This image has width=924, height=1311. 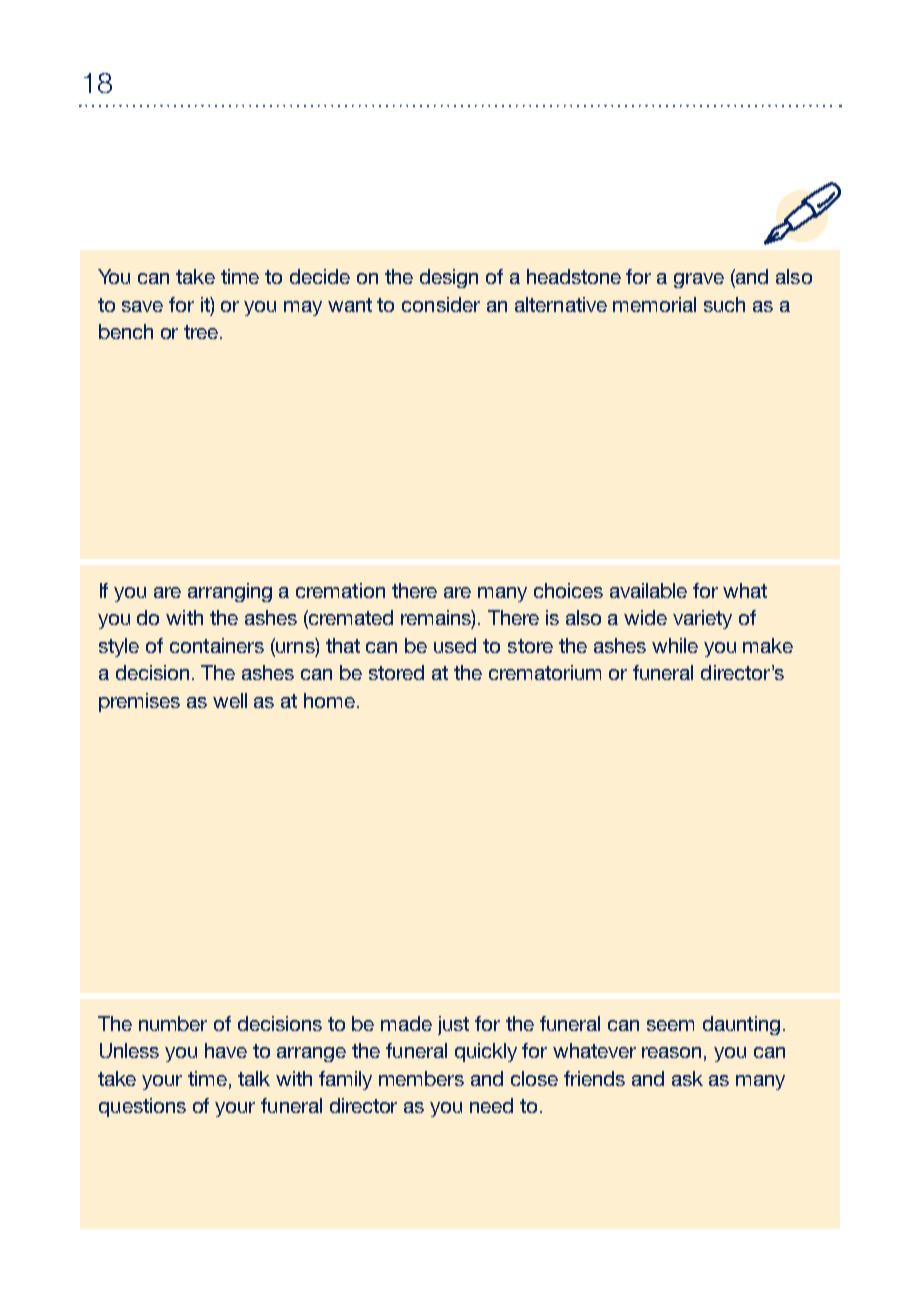 What do you see at coordinates (254, 1078) in the image?
I see `talk` at bounding box center [254, 1078].
